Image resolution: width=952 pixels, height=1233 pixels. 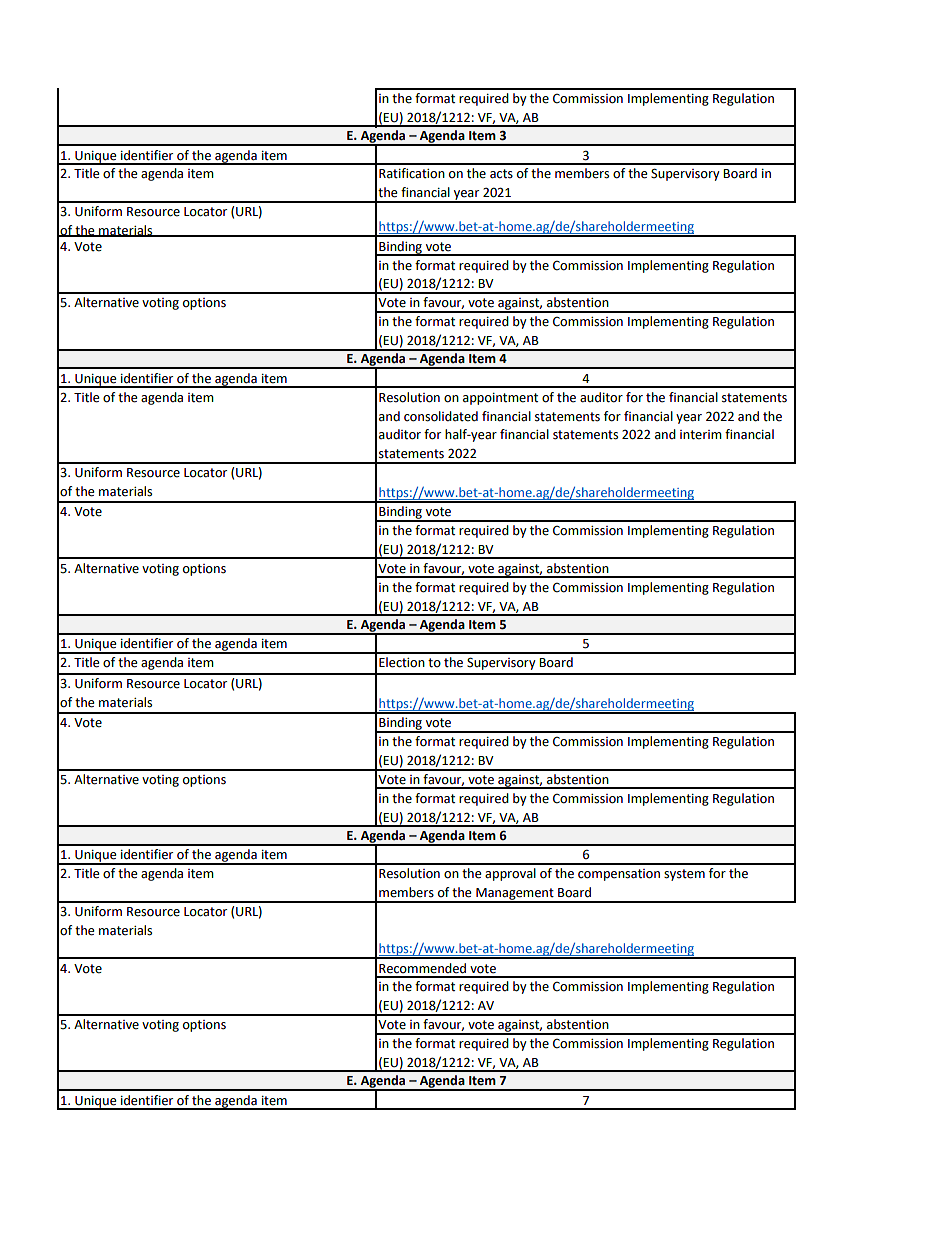 What do you see at coordinates (441, 416) in the screenshot?
I see `consolidated` at bounding box center [441, 416].
